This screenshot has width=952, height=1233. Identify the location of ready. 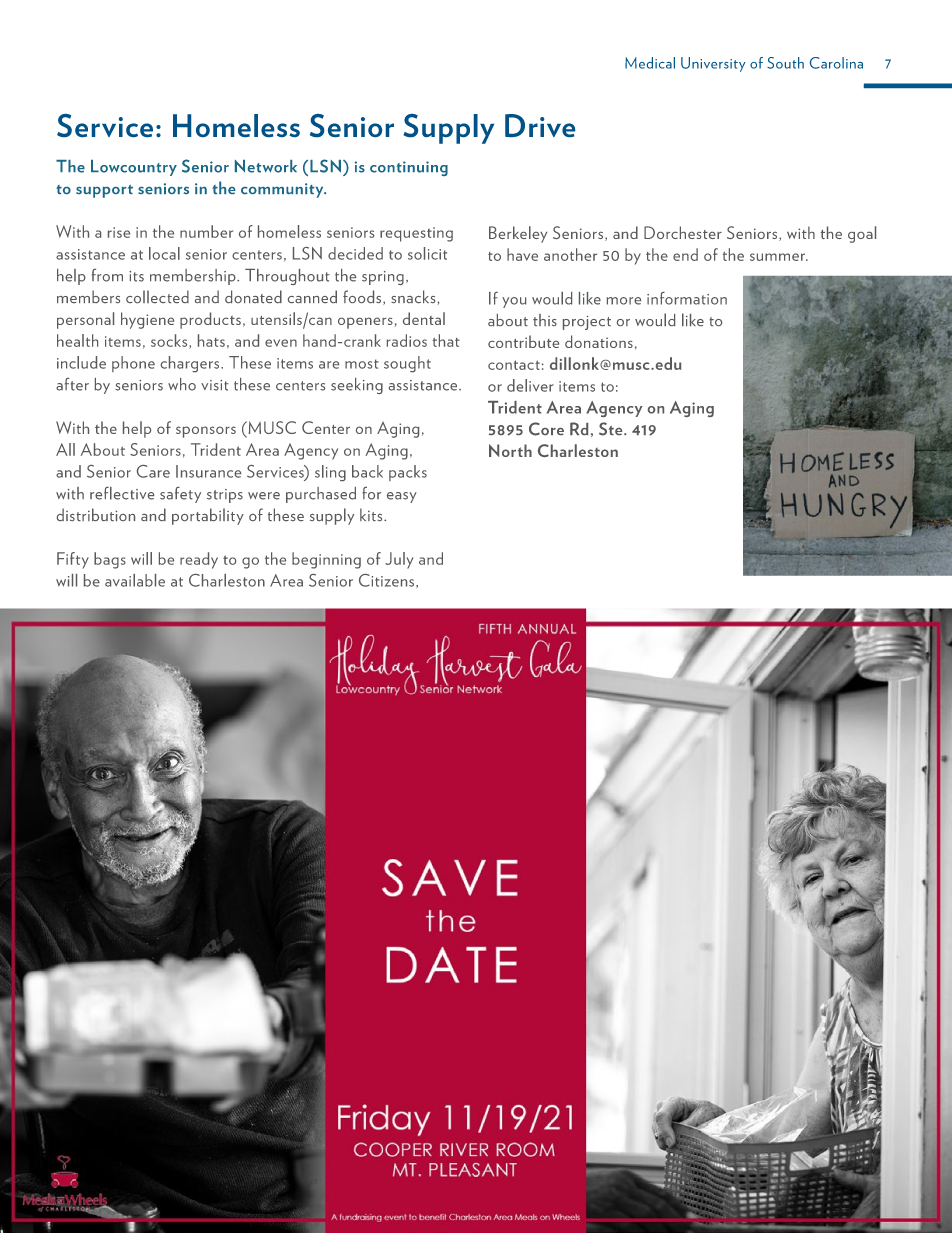
(199, 560).
